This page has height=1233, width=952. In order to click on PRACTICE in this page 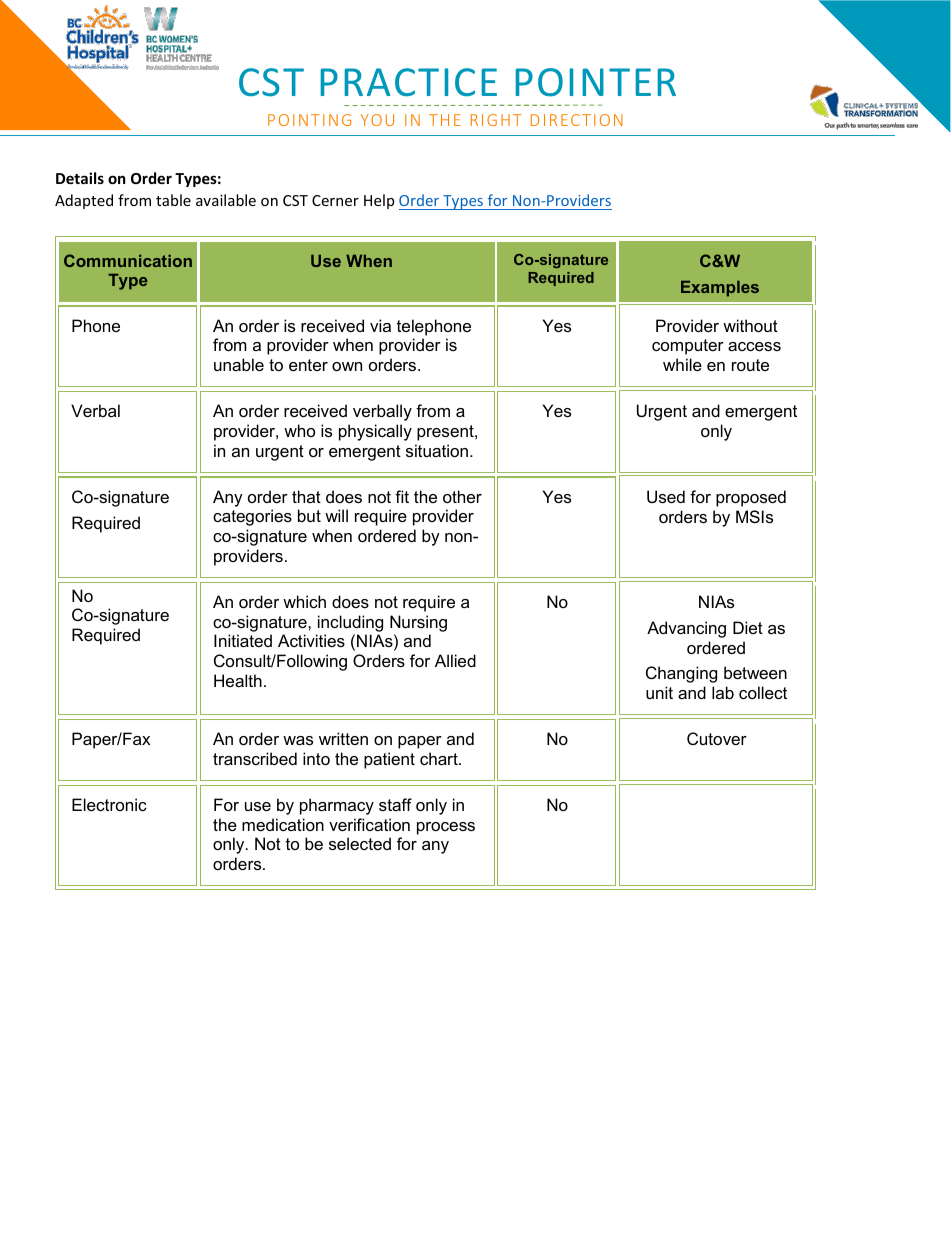, I will do `click(408, 82)`.
